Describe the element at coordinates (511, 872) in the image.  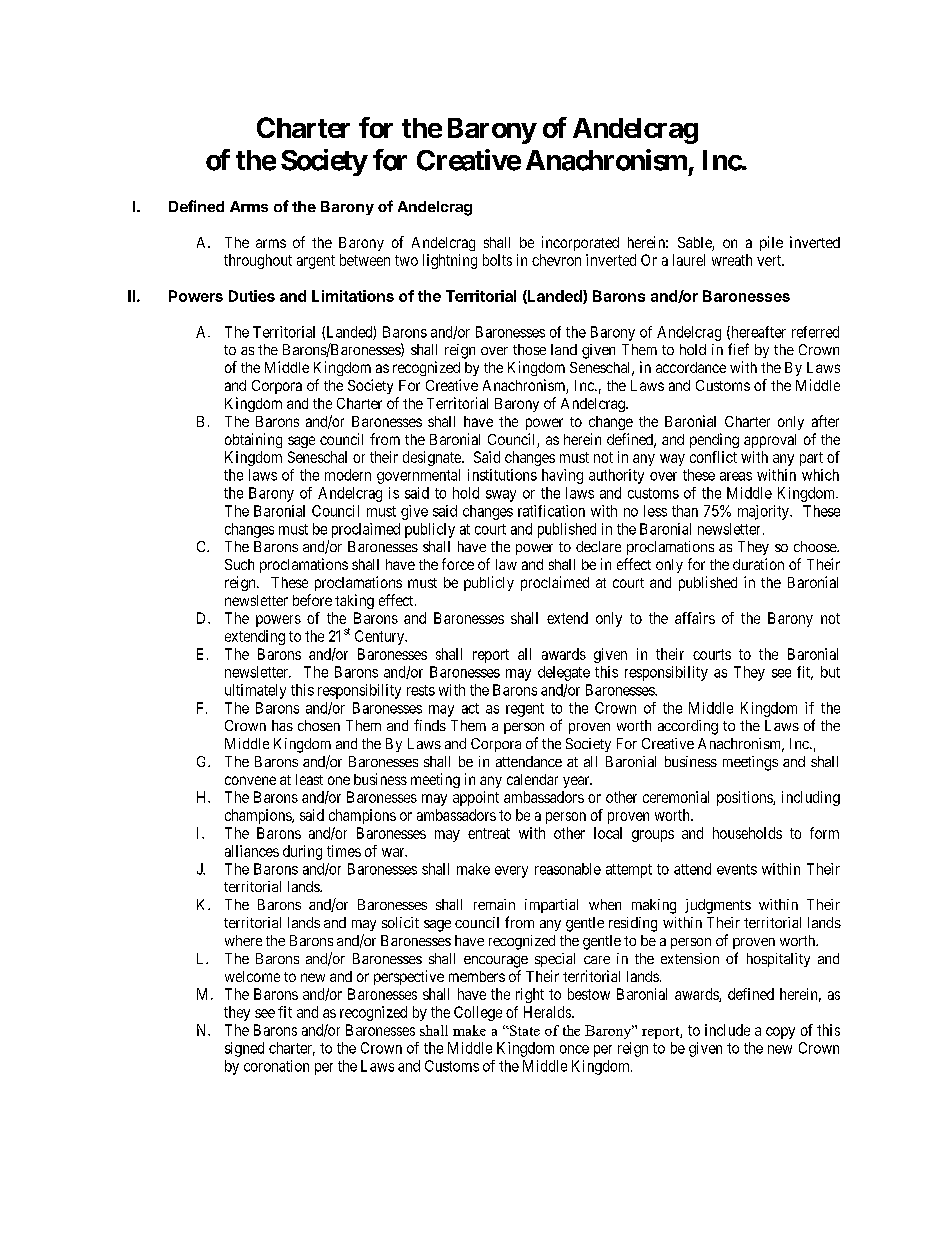
I see `every` at that location.
